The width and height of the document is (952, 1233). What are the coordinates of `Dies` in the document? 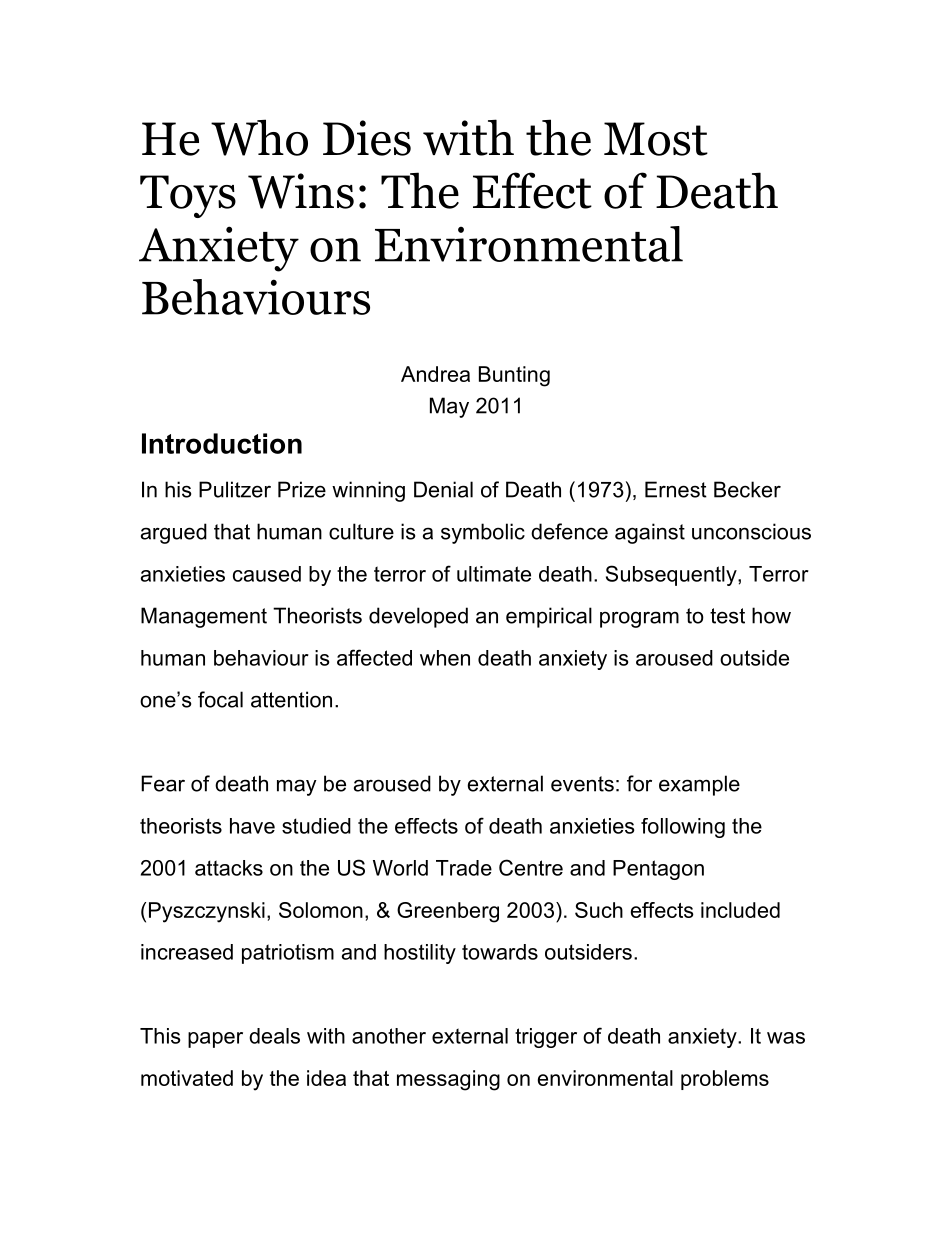 It's located at (367, 138).
